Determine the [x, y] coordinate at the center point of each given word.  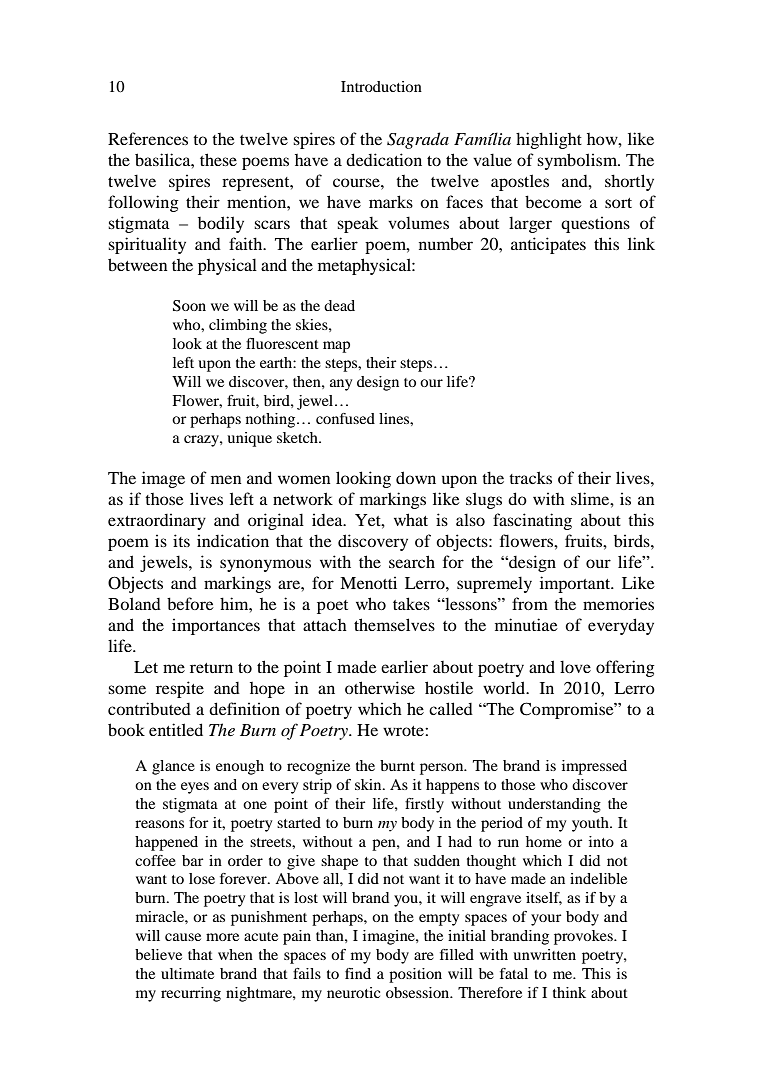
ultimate [187, 973]
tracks [530, 477]
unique [249, 439]
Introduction [381, 86]
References [148, 138]
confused [345, 418]
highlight [549, 140]
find [358, 973]
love [575, 666]
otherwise [380, 687]
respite [180, 689]
